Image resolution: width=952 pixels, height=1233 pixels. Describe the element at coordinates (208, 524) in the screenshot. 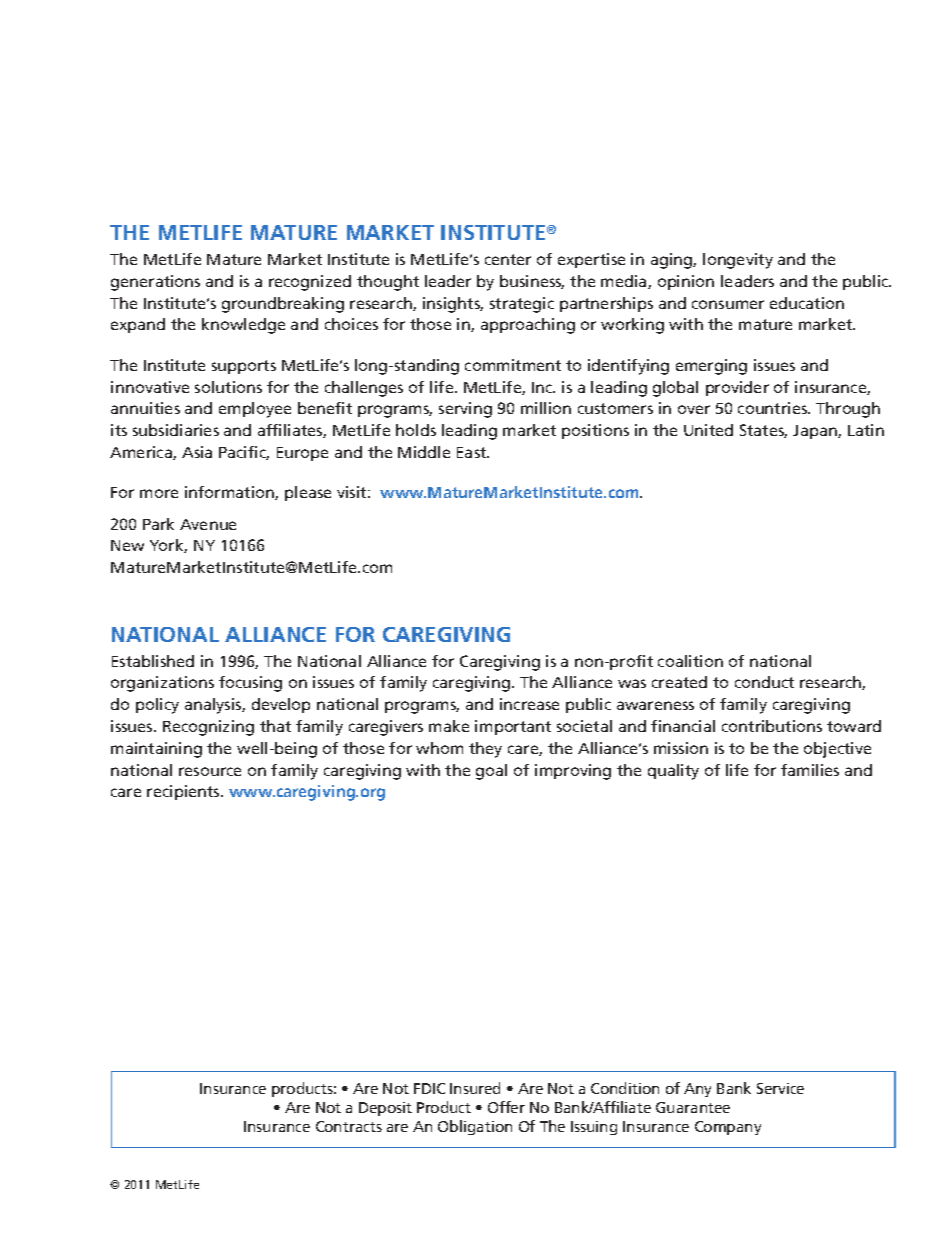

I see `Avenue` at that location.
